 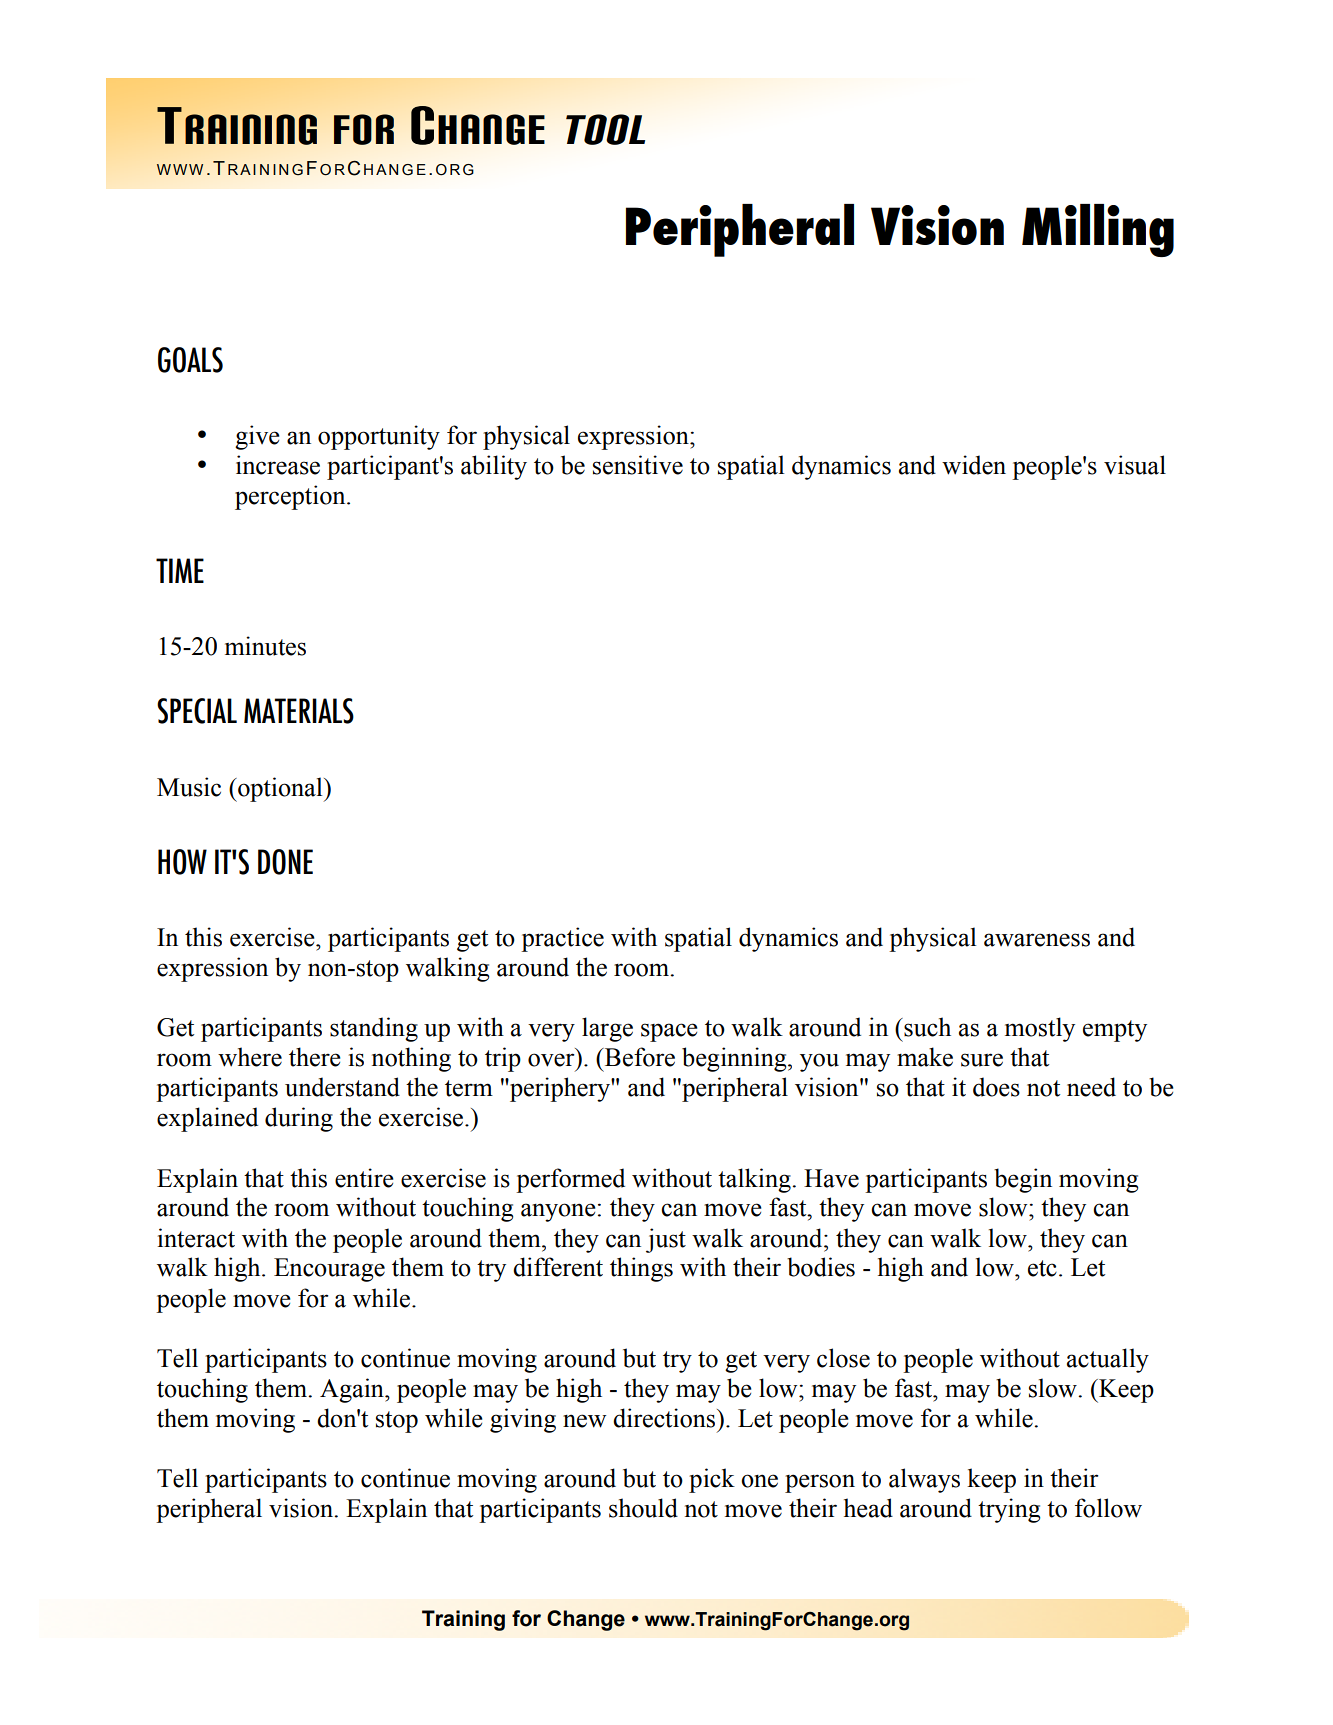 What do you see at coordinates (996, 1087) in the screenshot?
I see `does` at bounding box center [996, 1087].
